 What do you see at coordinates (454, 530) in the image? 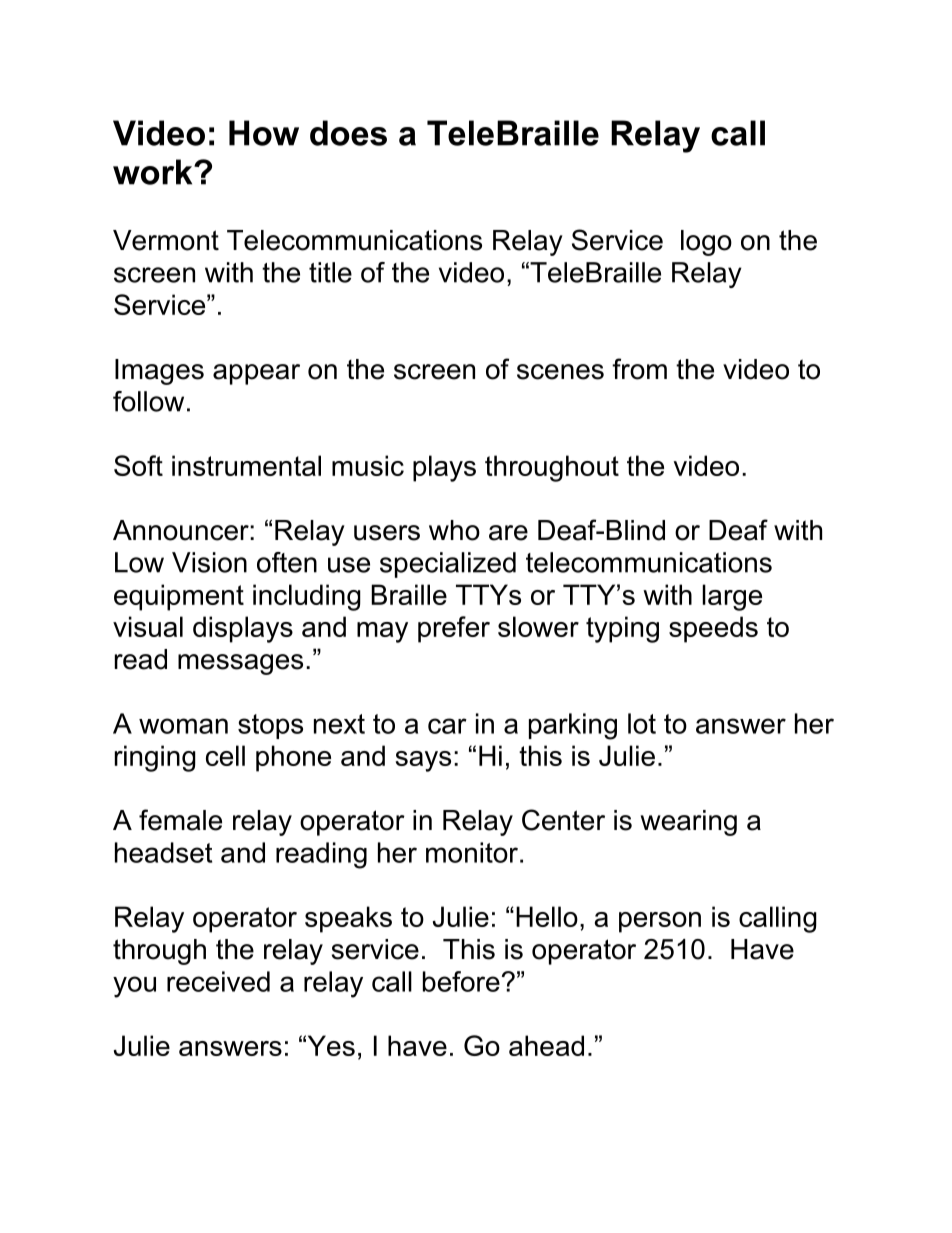
I see `who` at bounding box center [454, 530].
